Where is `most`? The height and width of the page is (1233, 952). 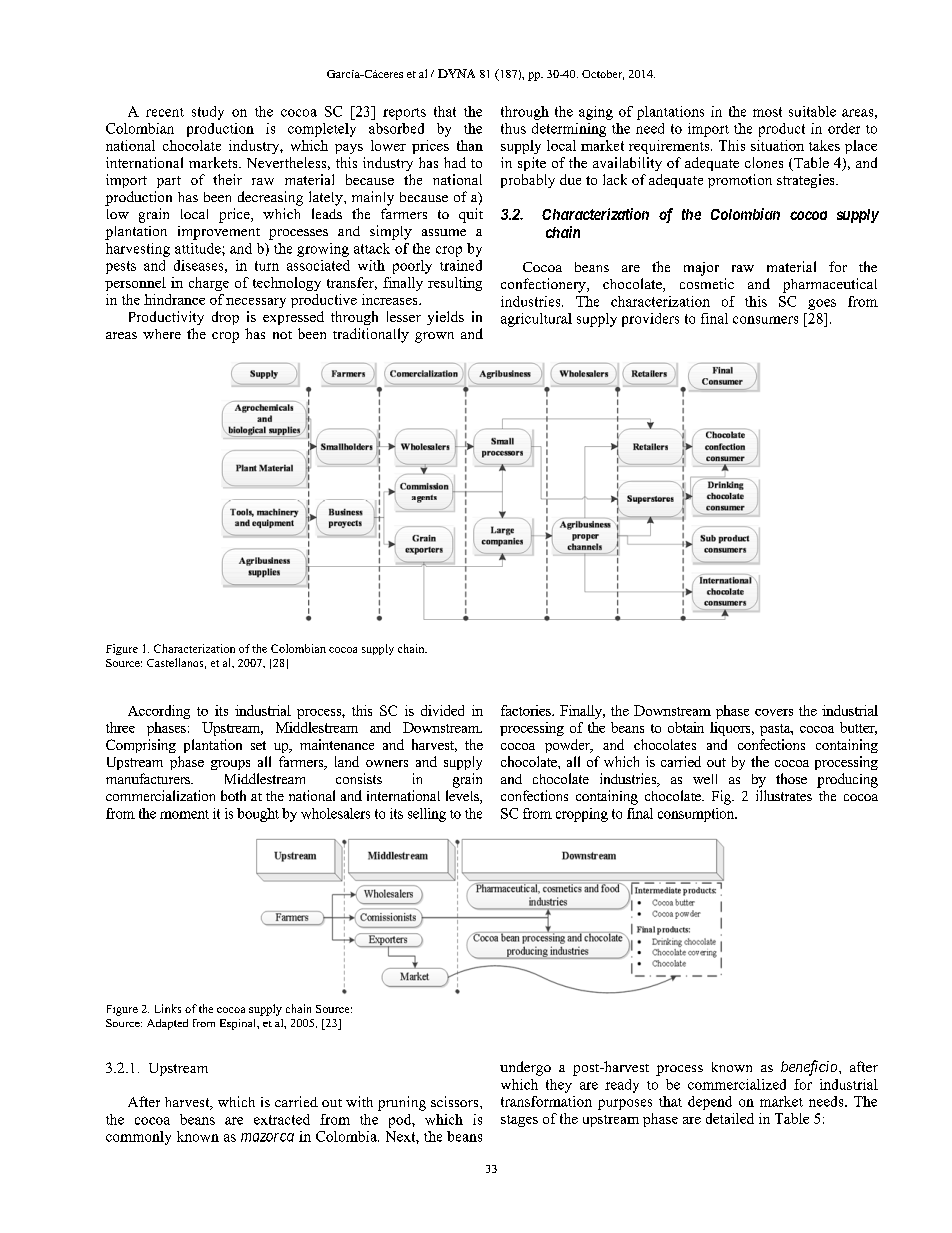
most is located at coordinates (767, 112).
